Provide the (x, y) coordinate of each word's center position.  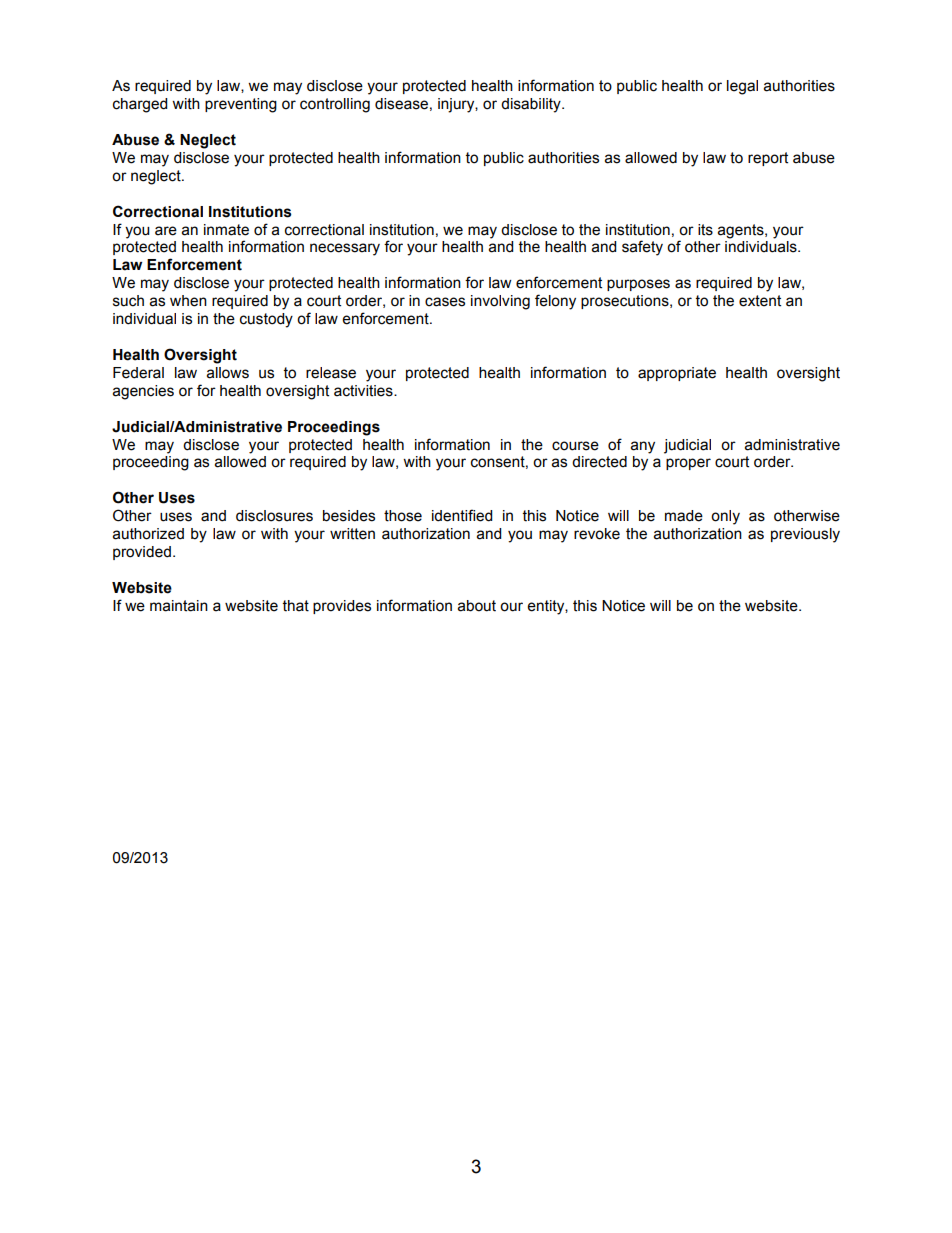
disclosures (274, 516)
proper (688, 464)
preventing (241, 105)
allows (228, 373)
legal (742, 87)
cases (445, 302)
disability (532, 105)
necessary (345, 249)
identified (462, 515)
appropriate (677, 374)
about (477, 606)
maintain (179, 606)
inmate (226, 230)
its (705, 230)
